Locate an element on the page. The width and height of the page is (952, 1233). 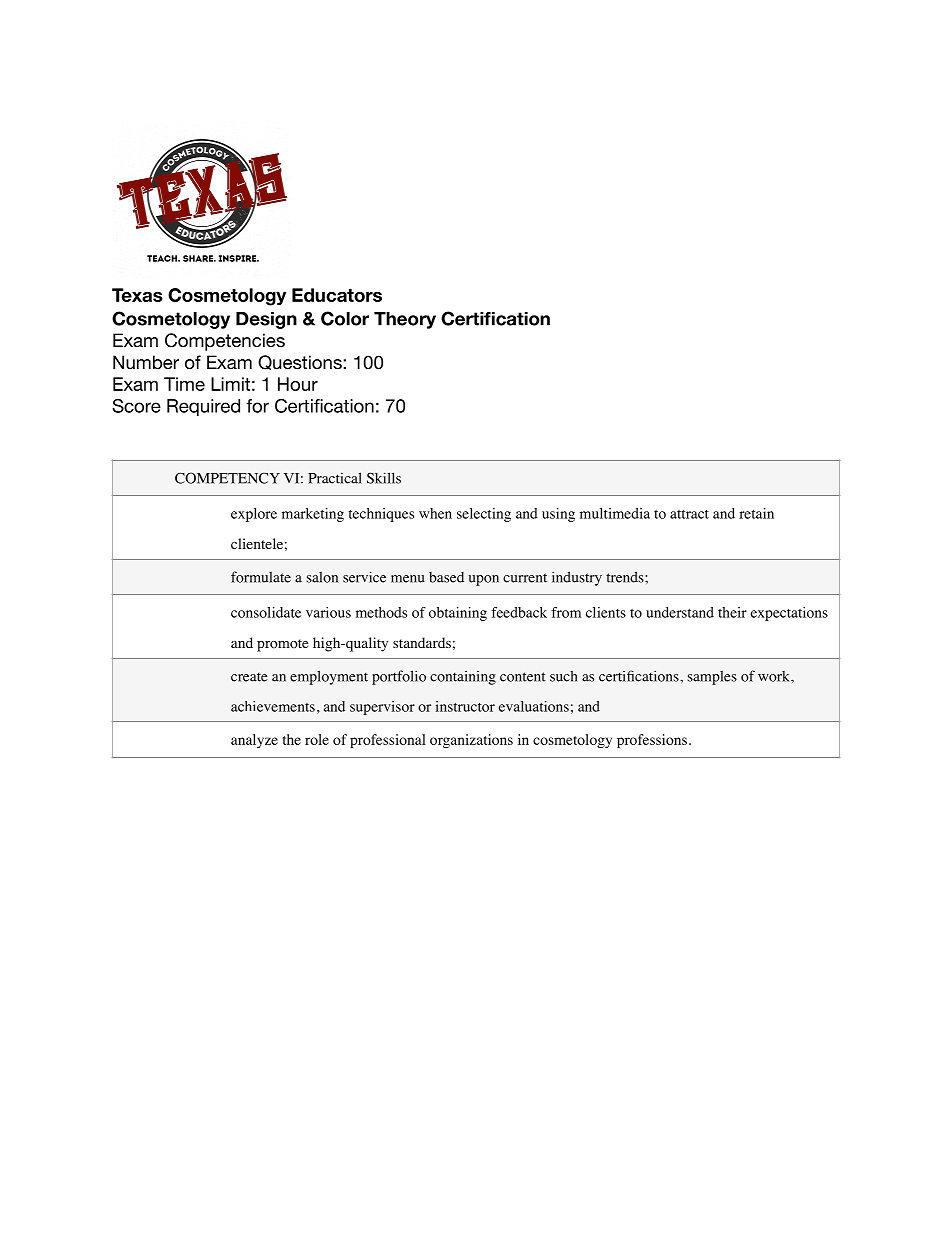
Theory is located at coordinates (405, 320).
